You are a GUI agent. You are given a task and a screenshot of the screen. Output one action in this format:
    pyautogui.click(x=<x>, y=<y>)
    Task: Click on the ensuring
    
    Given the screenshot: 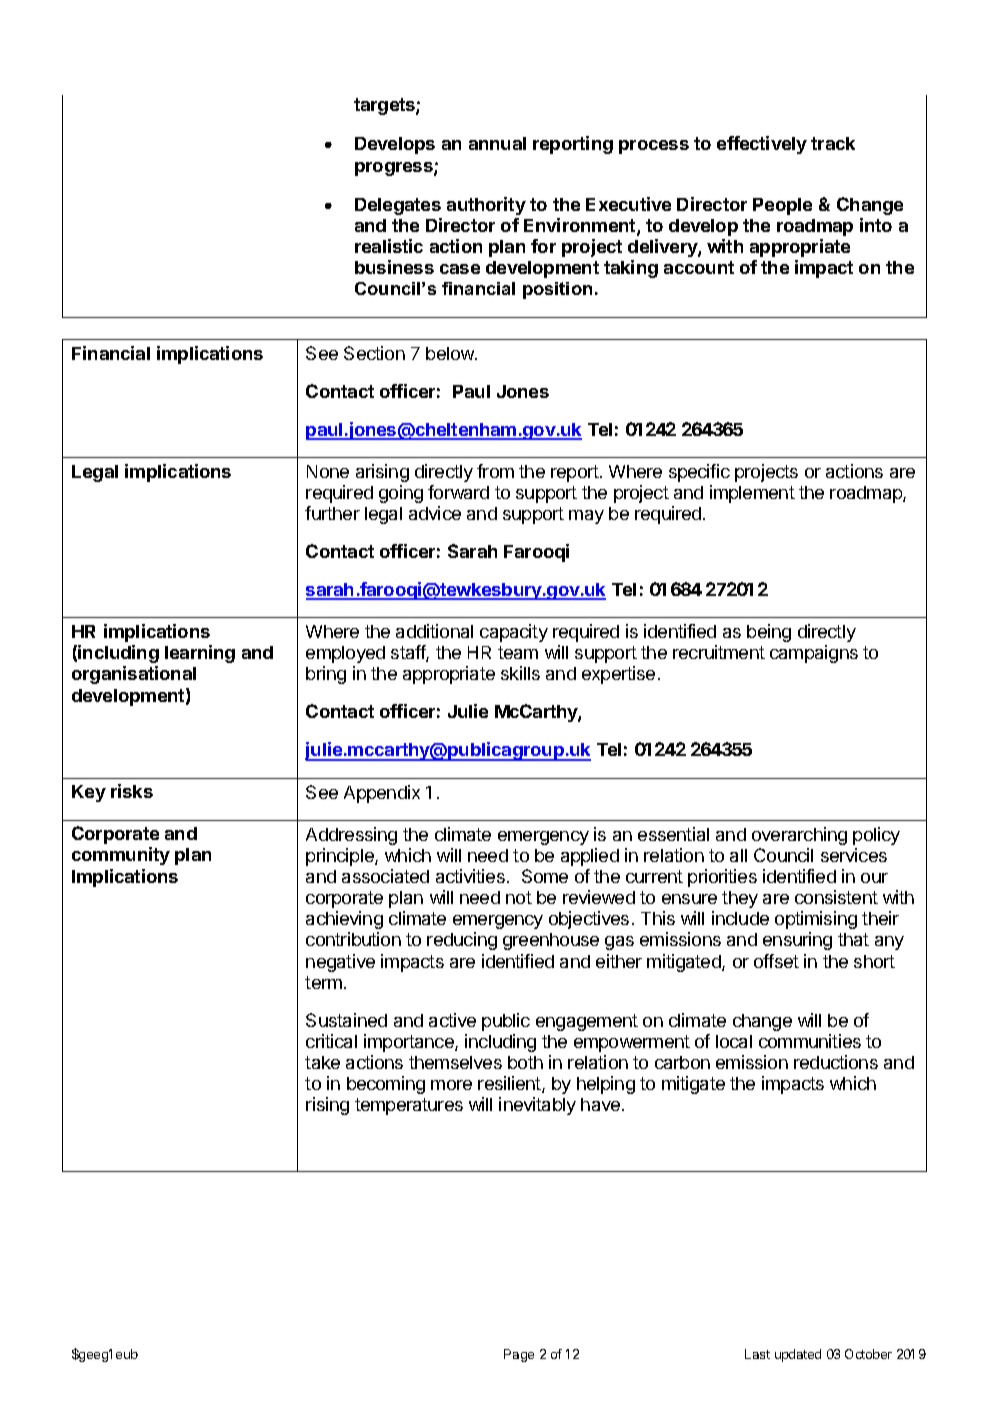 What is the action you would take?
    pyautogui.click(x=797, y=941)
